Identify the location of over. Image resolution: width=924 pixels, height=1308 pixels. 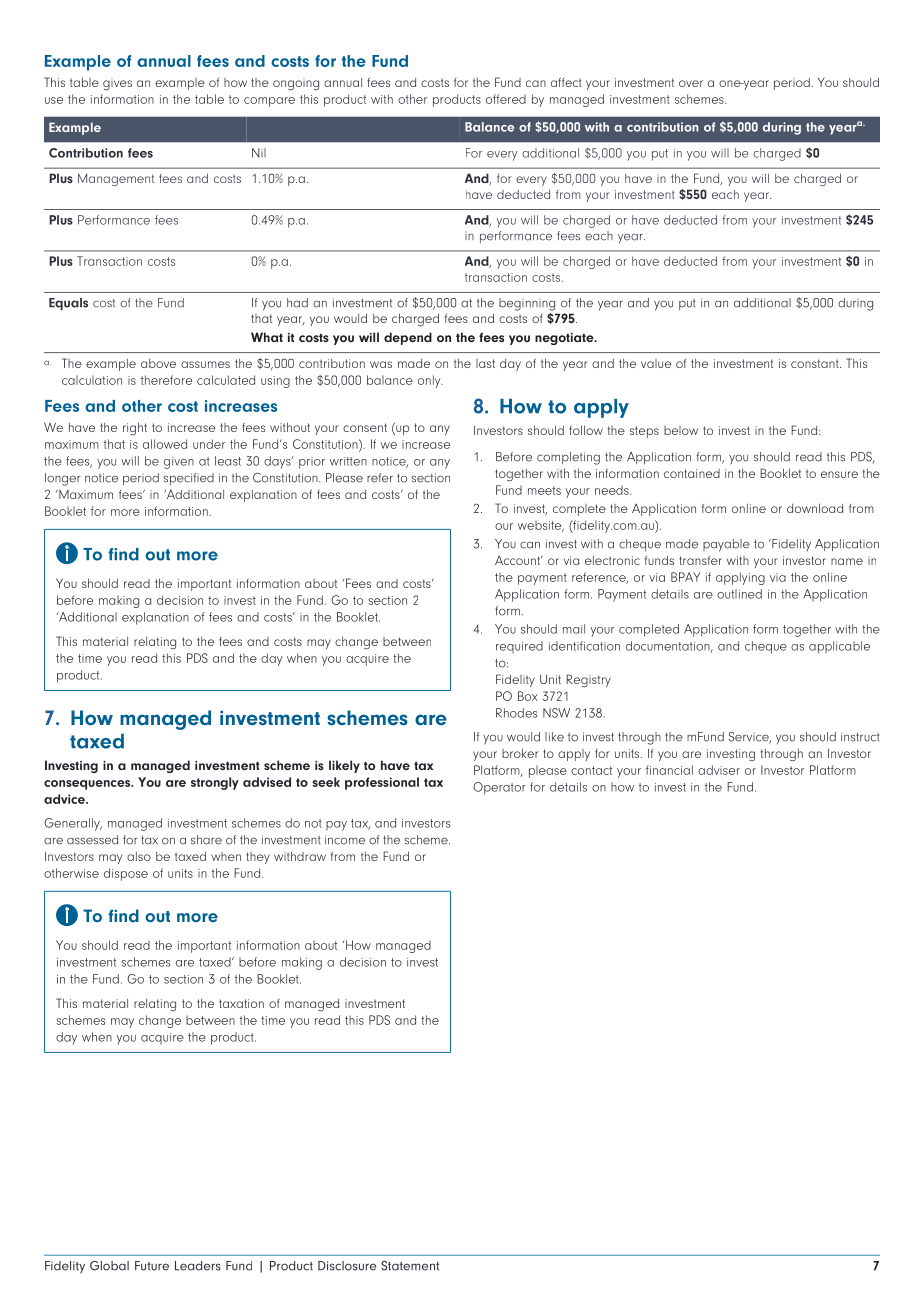
(691, 83).
